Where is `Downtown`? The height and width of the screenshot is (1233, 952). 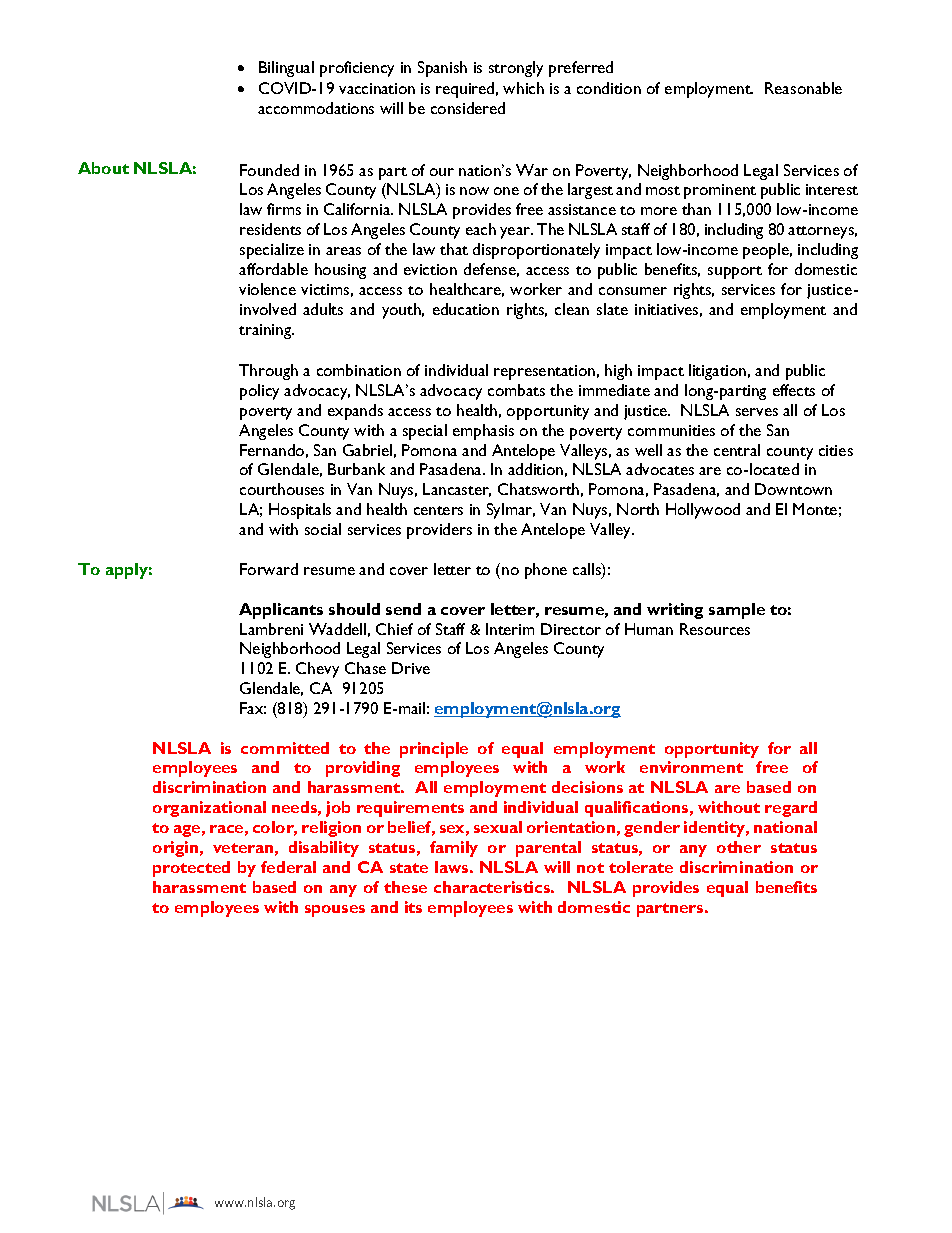
Downtown is located at coordinates (793, 489).
